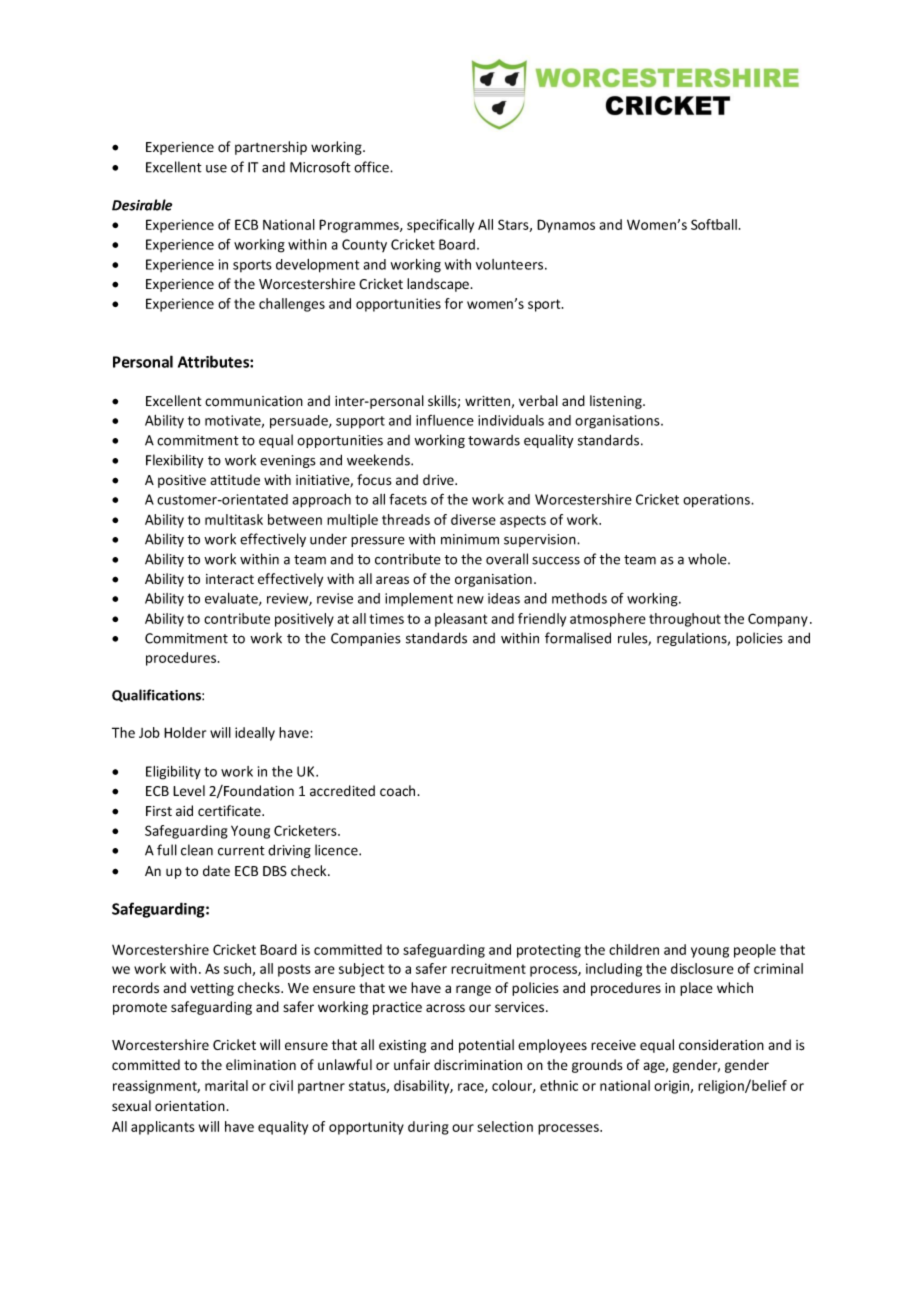  Describe the element at coordinates (189, 790) in the document. I see `Level` at that location.
